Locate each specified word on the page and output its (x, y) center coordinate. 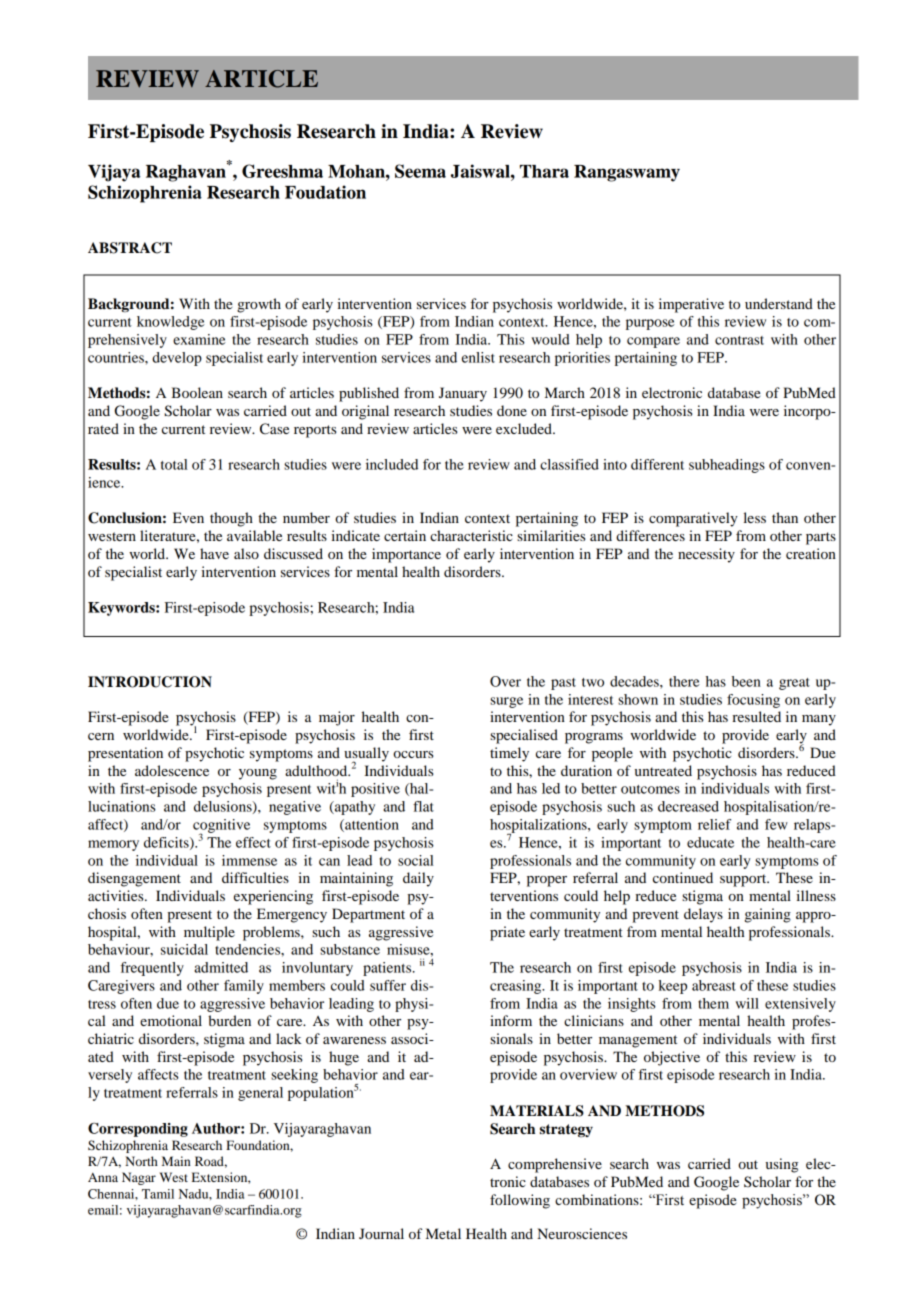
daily (418, 879)
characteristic (471, 535)
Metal (443, 1233)
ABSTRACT (130, 248)
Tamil (158, 1194)
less (755, 517)
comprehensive (555, 1165)
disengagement (134, 879)
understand (779, 303)
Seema (420, 171)
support (744, 880)
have (214, 553)
